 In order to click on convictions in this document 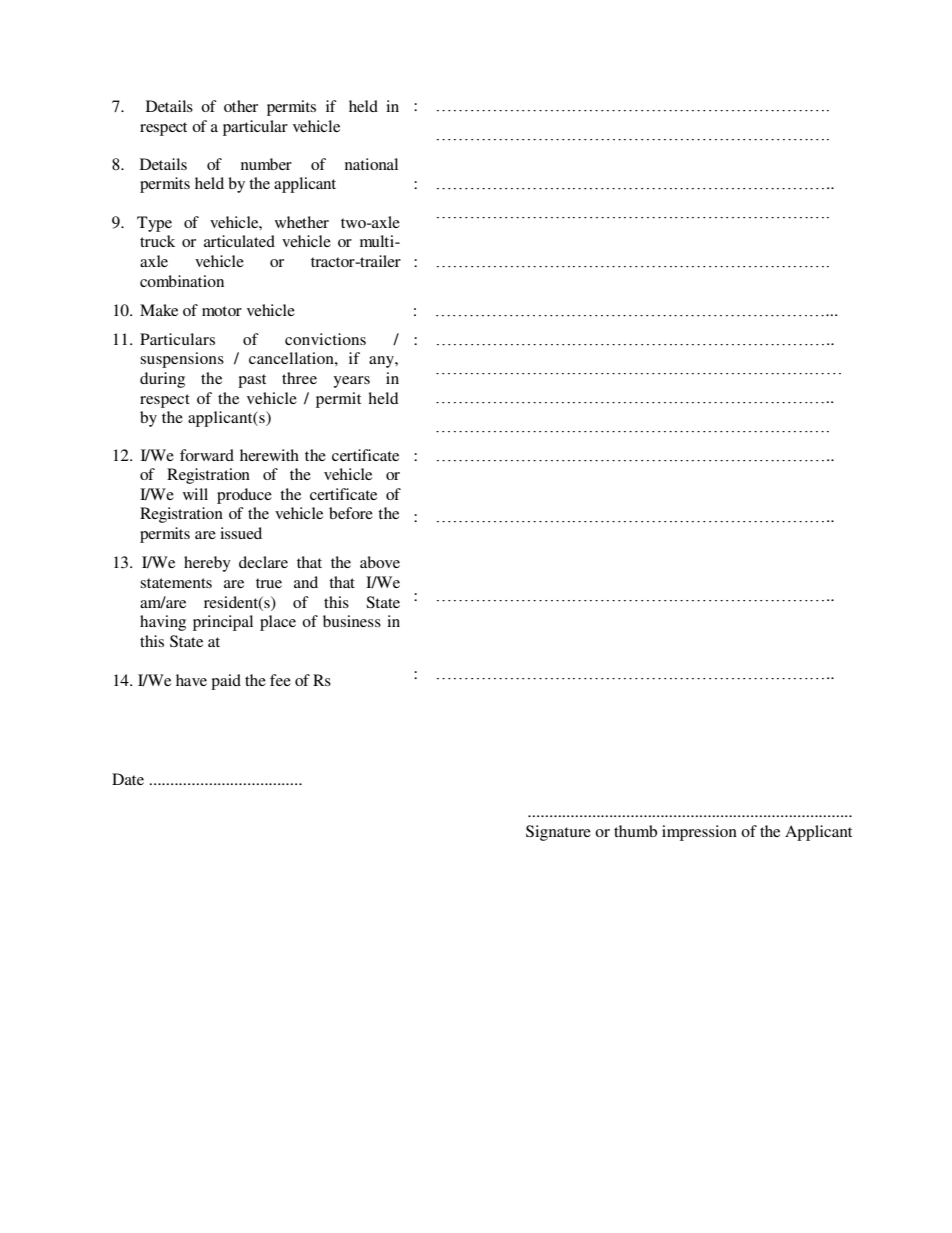, I will do `click(325, 339)`.
